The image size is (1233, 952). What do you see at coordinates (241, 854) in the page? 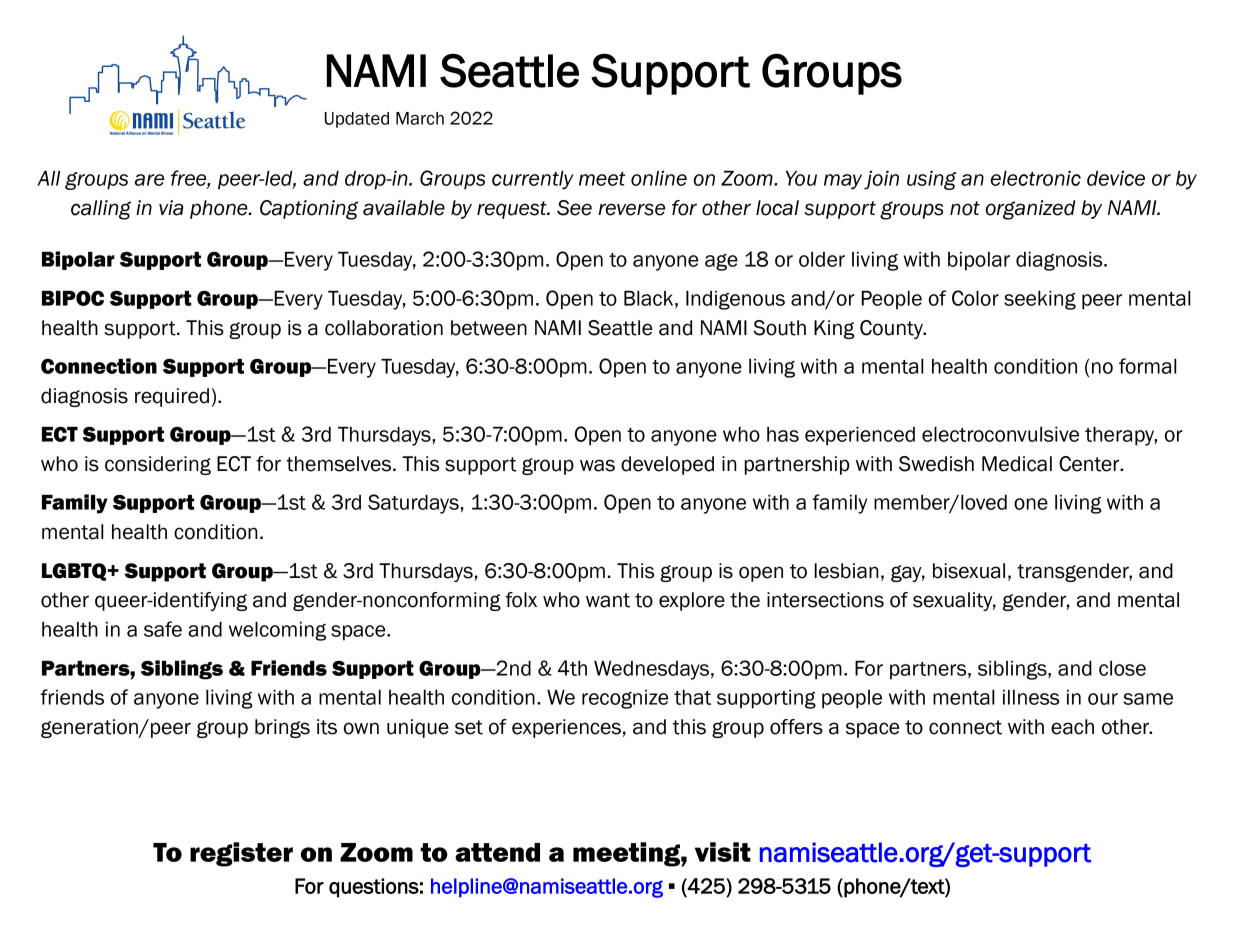
I see `register` at bounding box center [241, 854].
